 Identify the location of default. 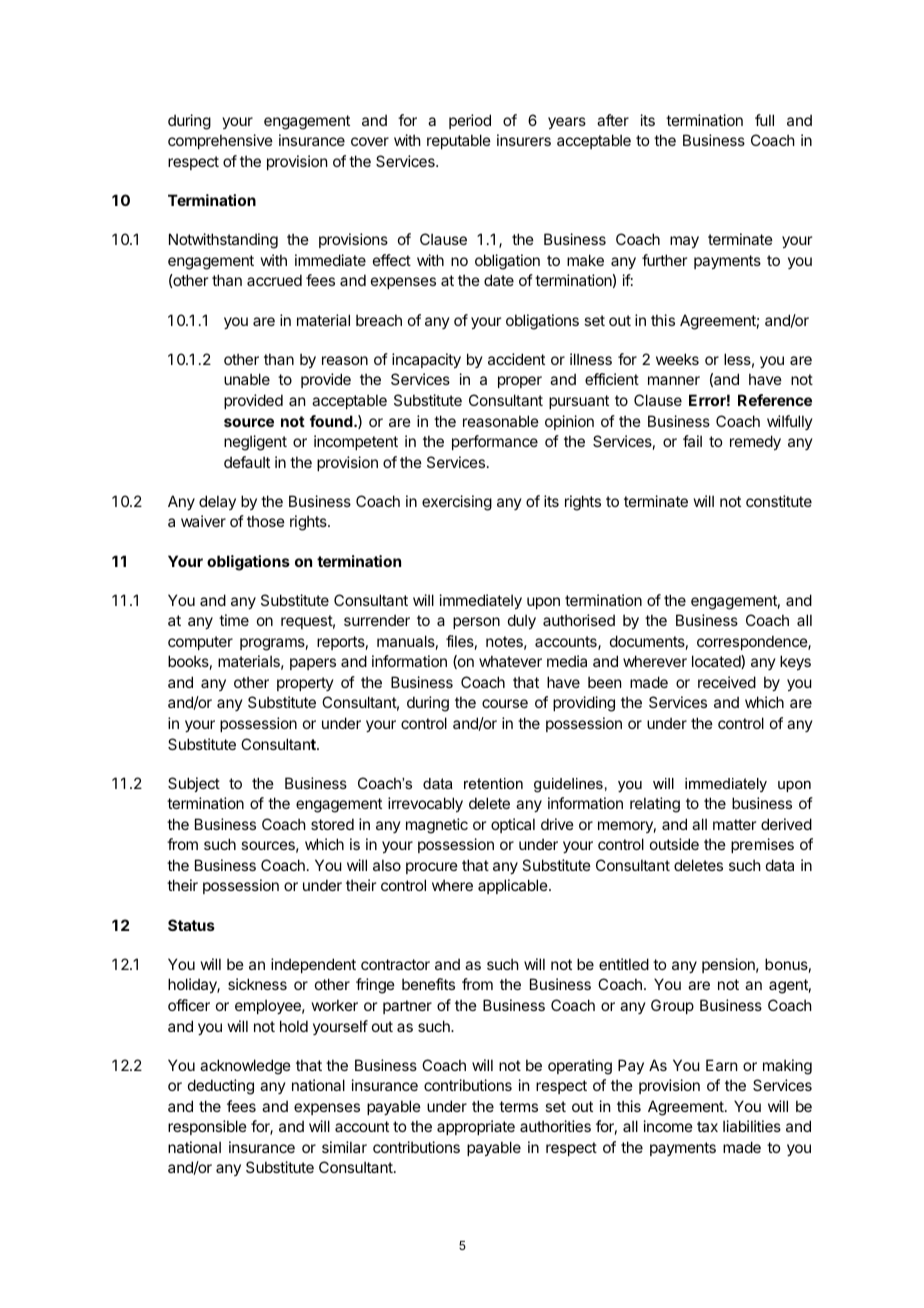
(247, 462).
